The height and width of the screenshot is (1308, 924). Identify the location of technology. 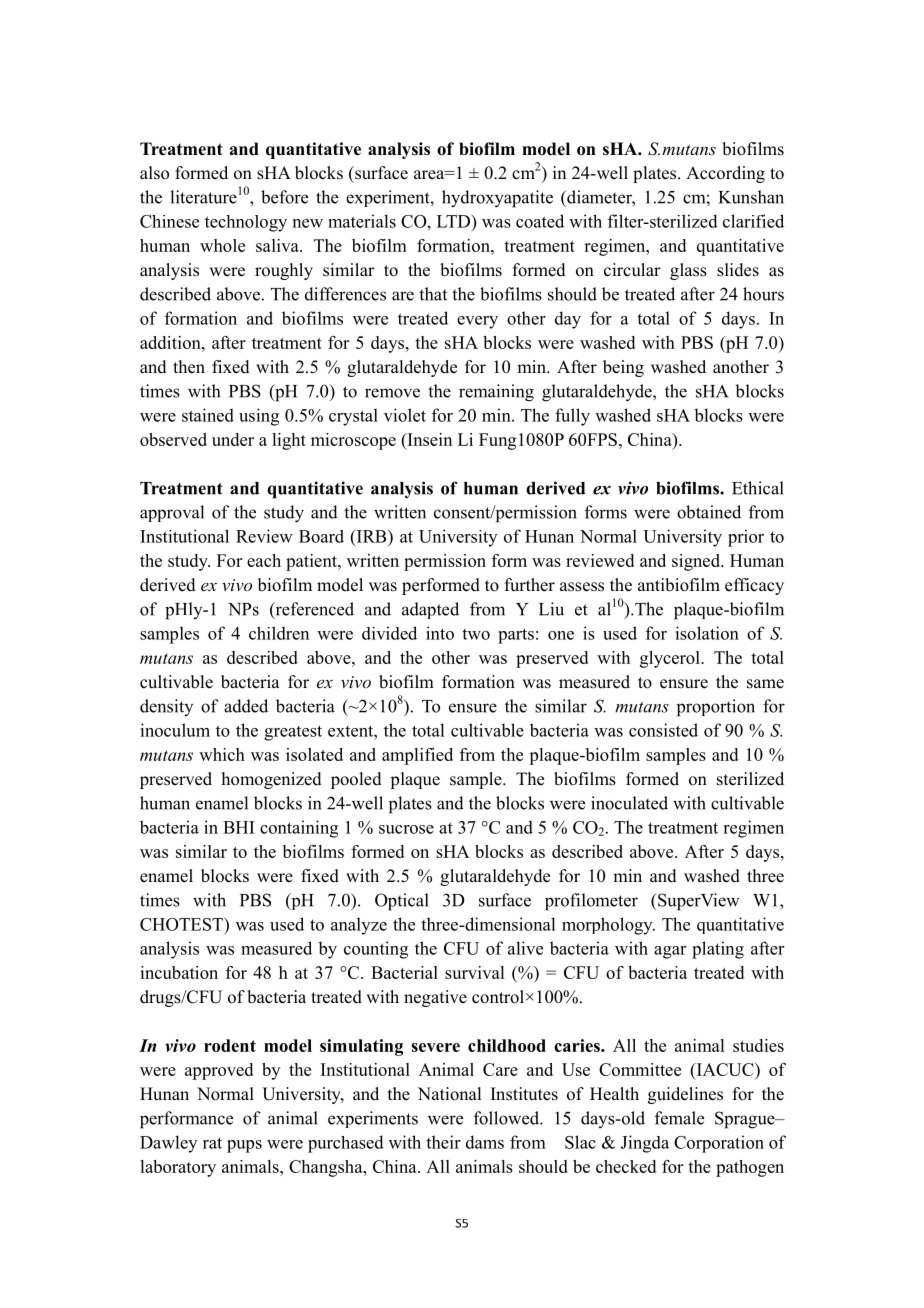
(246, 223).
